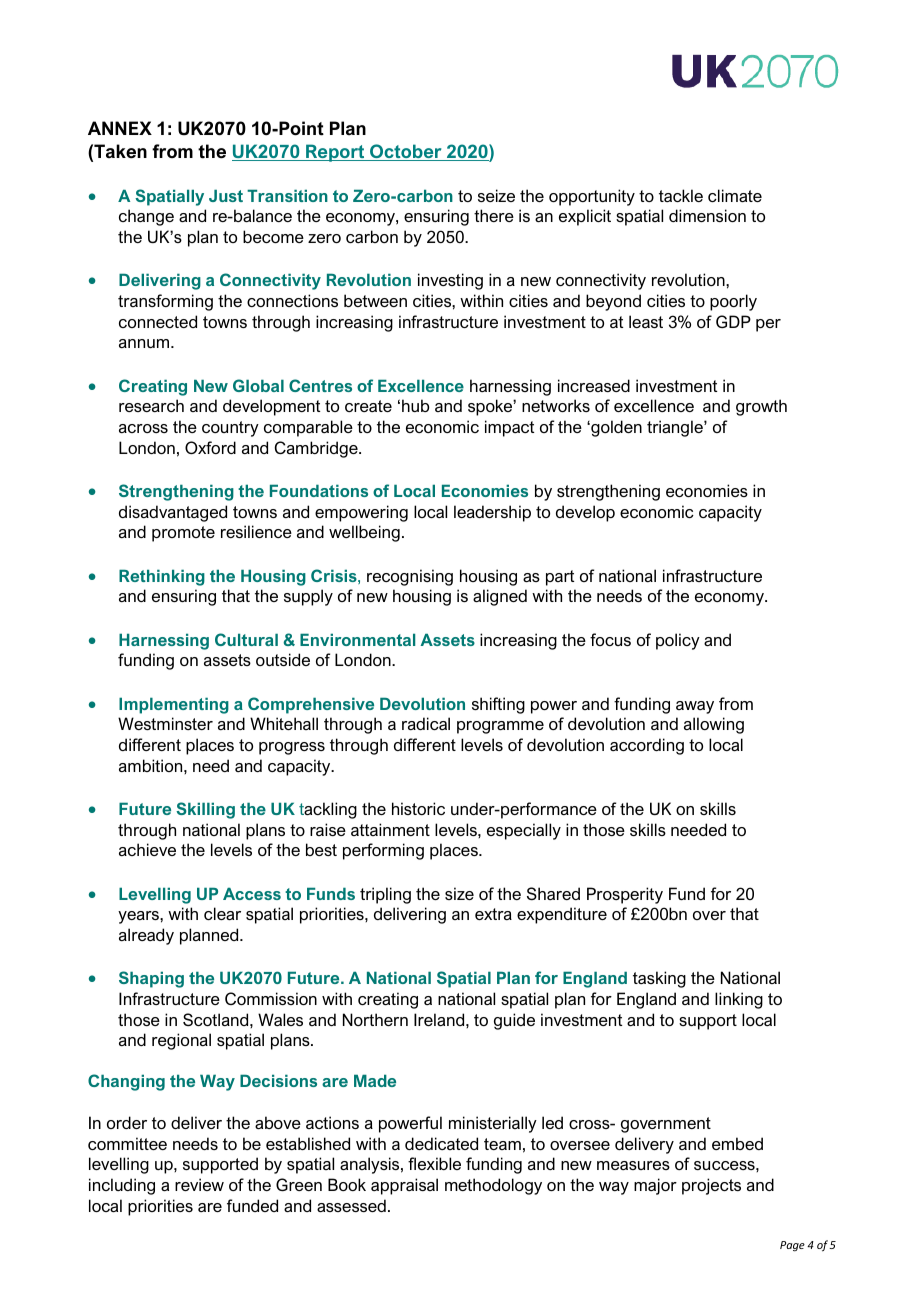 This image has width=924, height=1308. Describe the element at coordinates (659, 979) in the image. I see `tasking` at that location.
